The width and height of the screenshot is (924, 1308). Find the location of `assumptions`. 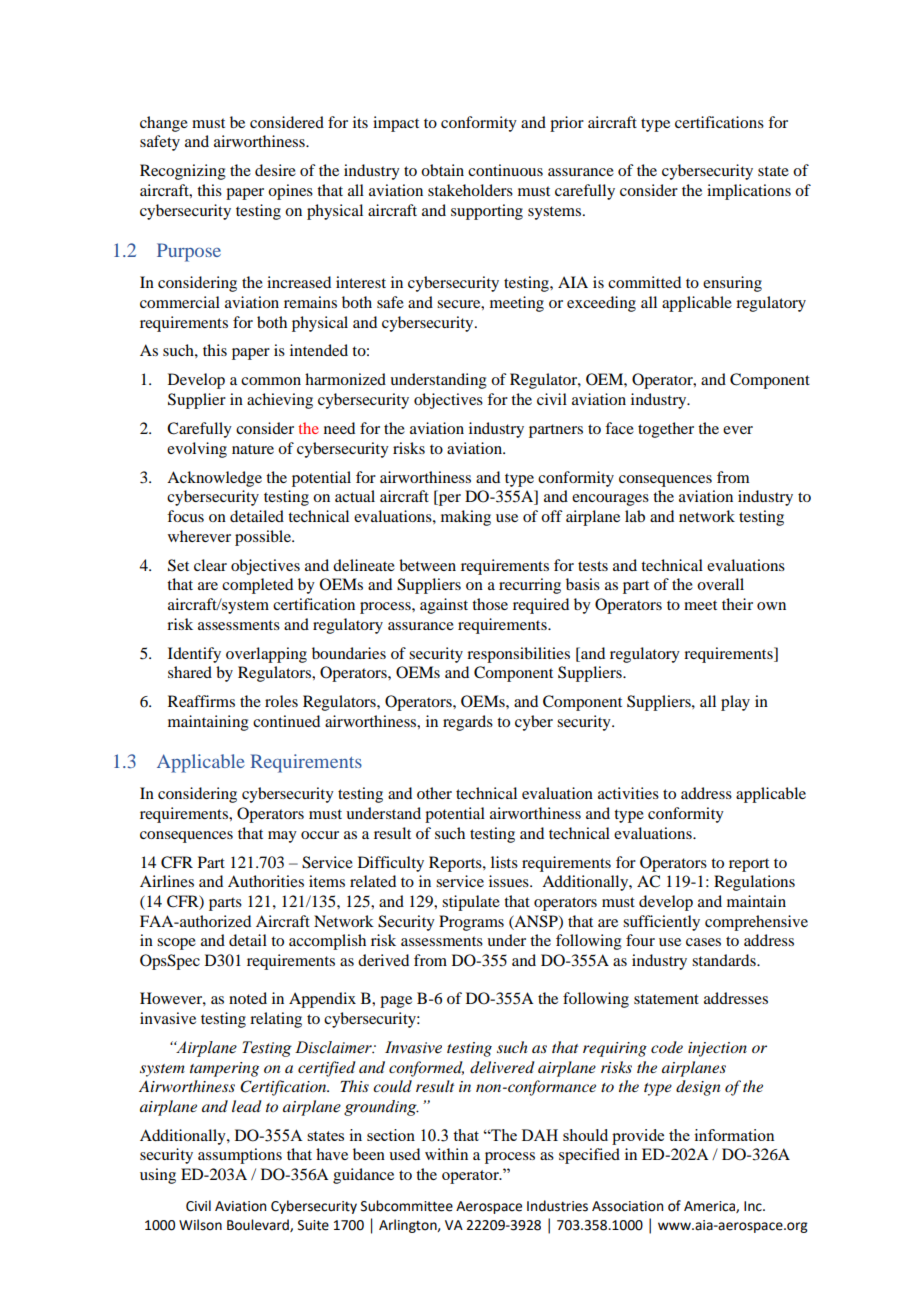

assumptions is located at coordinates (240, 1156).
